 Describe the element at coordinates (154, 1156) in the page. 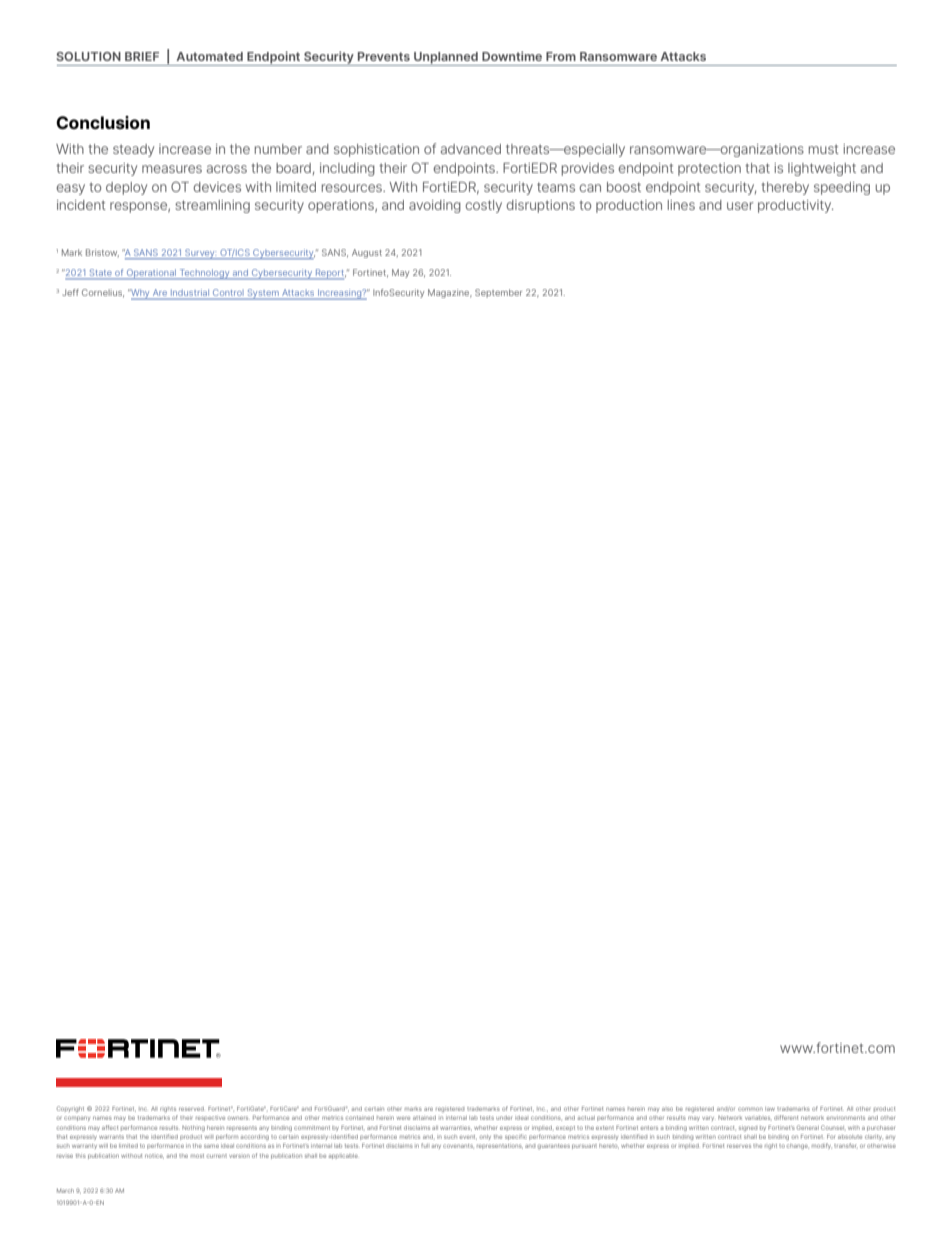

I see `notice` at that location.
